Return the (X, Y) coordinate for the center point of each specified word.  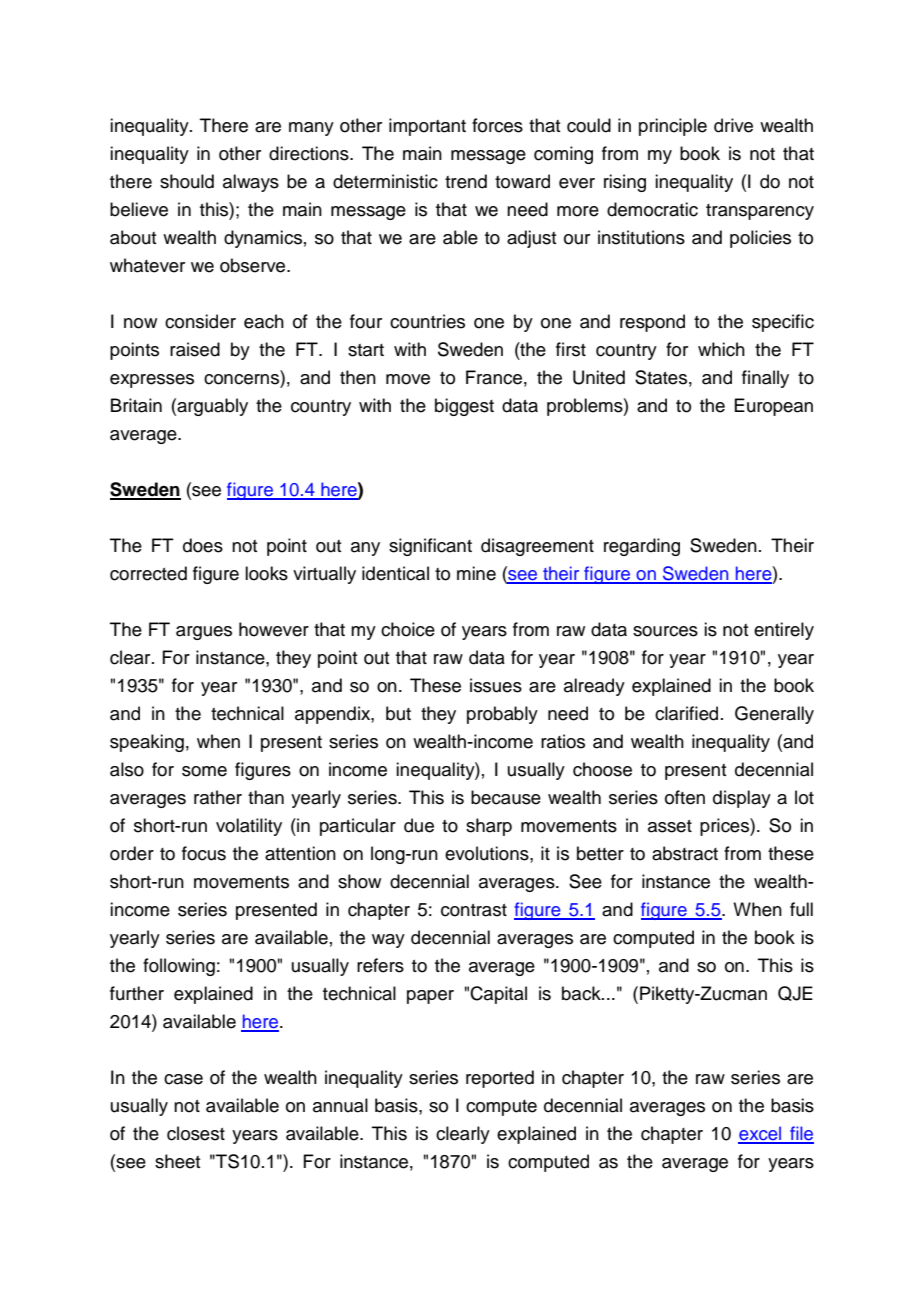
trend (466, 181)
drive (733, 125)
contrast (474, 910)
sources (665, 631)
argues (204, 633)
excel (761, 1134)
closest (196, 1133)
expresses (152, 381)
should (187, 181)
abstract (685, 853)
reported (500, 1079)
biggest (464, 407)
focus (204, 853)
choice (408, 629)
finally (765, 379)
